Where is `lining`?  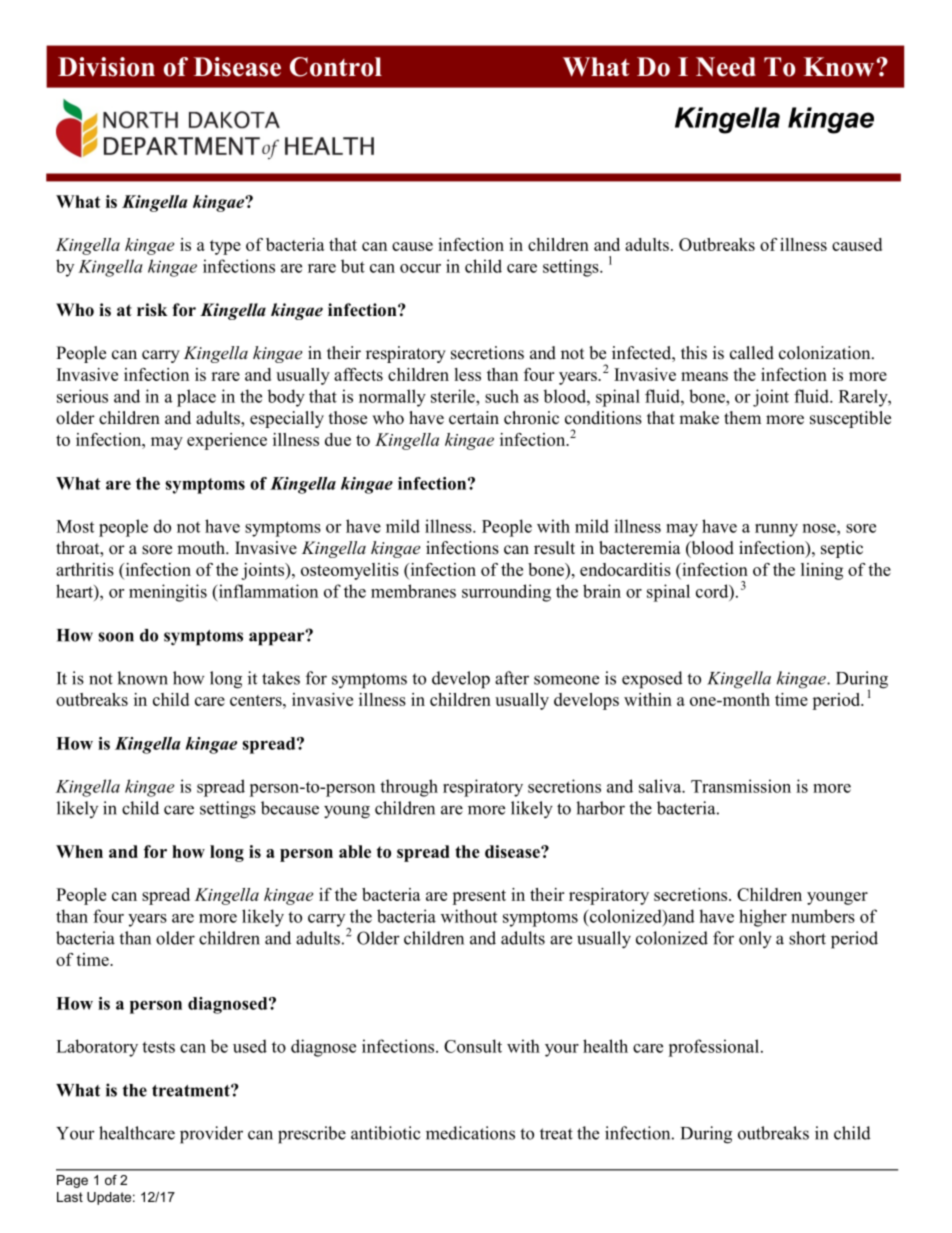 lining is located at coordinates (822, 571).
